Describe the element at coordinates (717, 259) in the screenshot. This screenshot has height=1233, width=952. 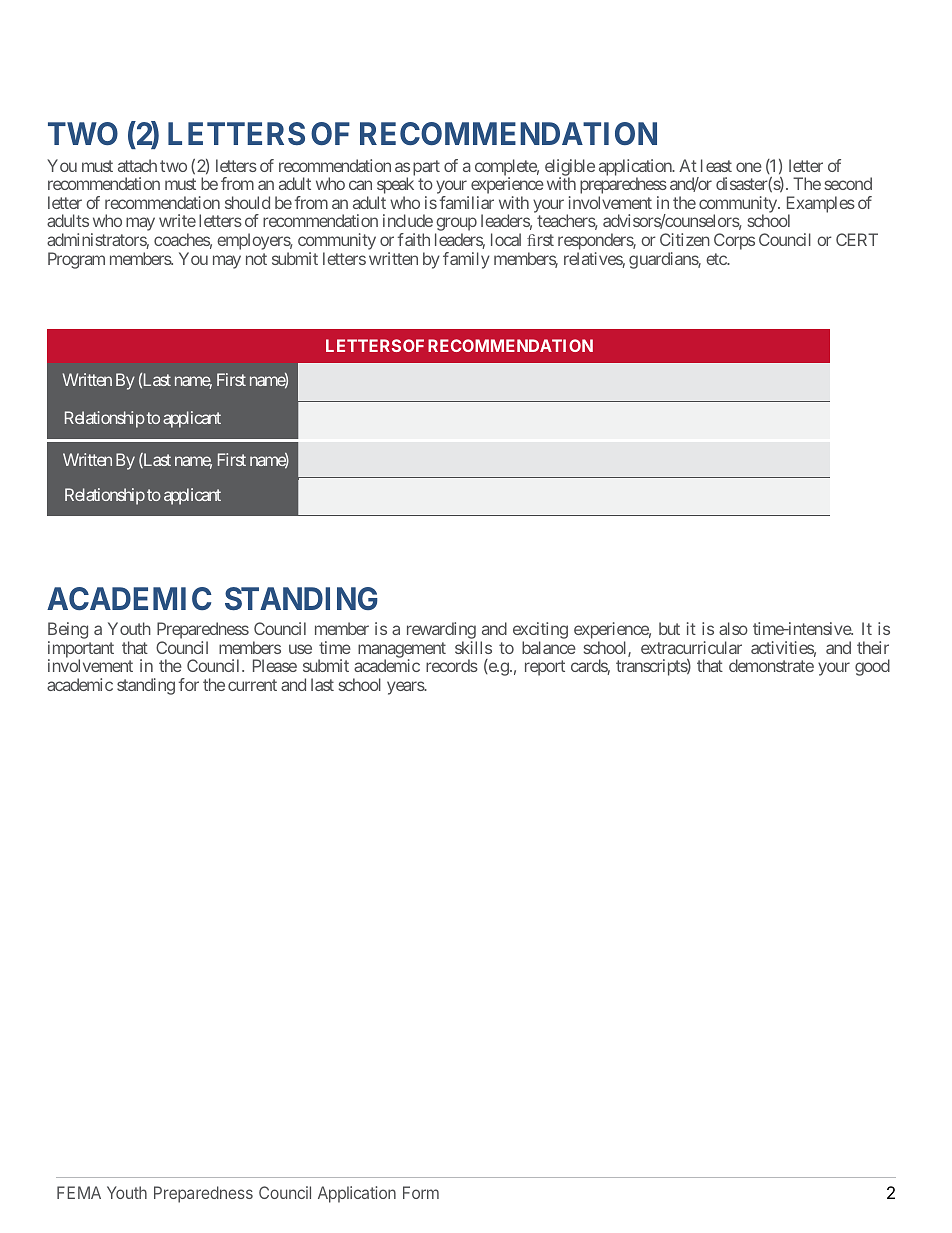
I see `etc` at that location.
